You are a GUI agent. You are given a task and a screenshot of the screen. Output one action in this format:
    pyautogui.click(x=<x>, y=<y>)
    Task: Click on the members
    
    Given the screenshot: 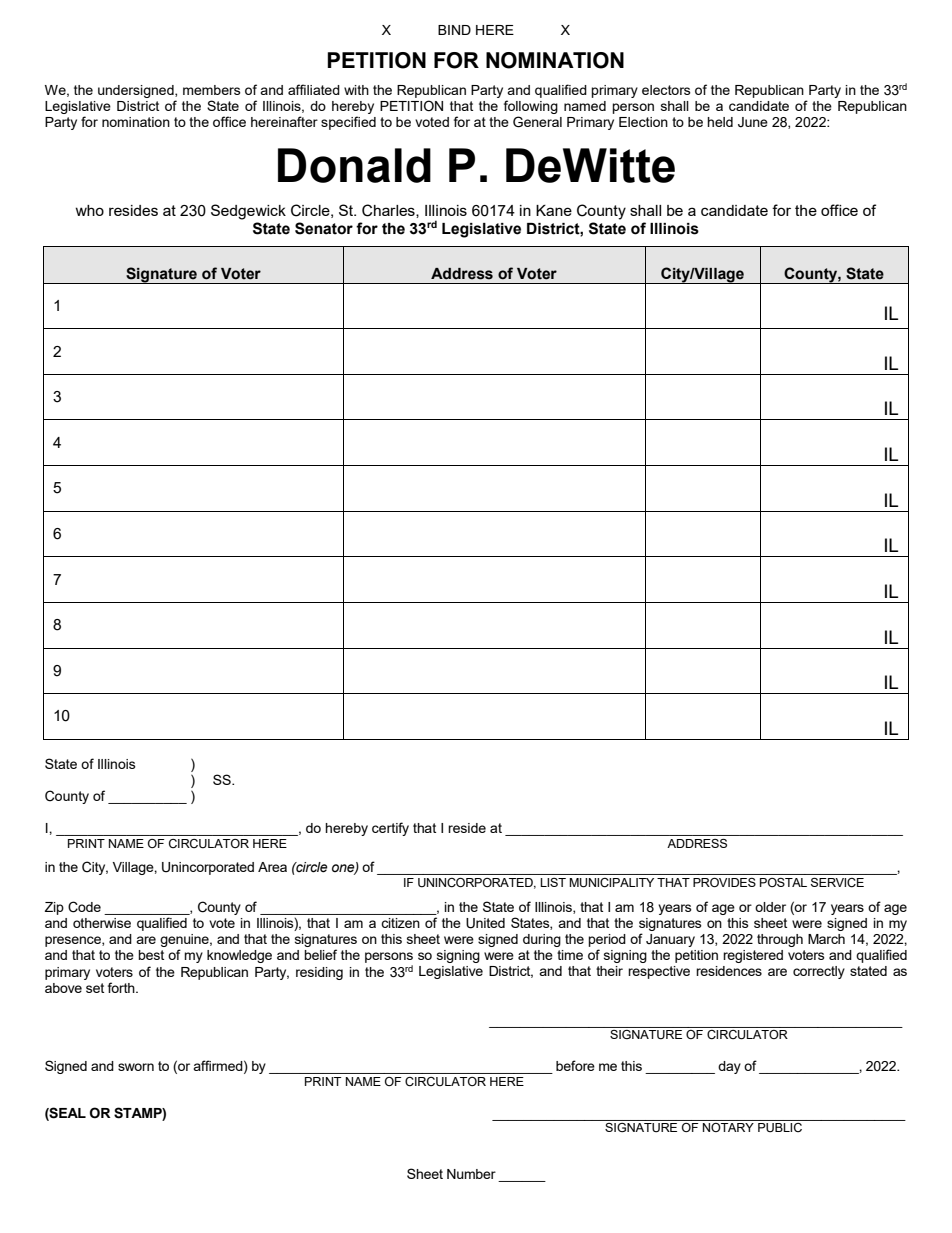 What is the action you would take?
    pyautogui.click(x=212, y=90)
